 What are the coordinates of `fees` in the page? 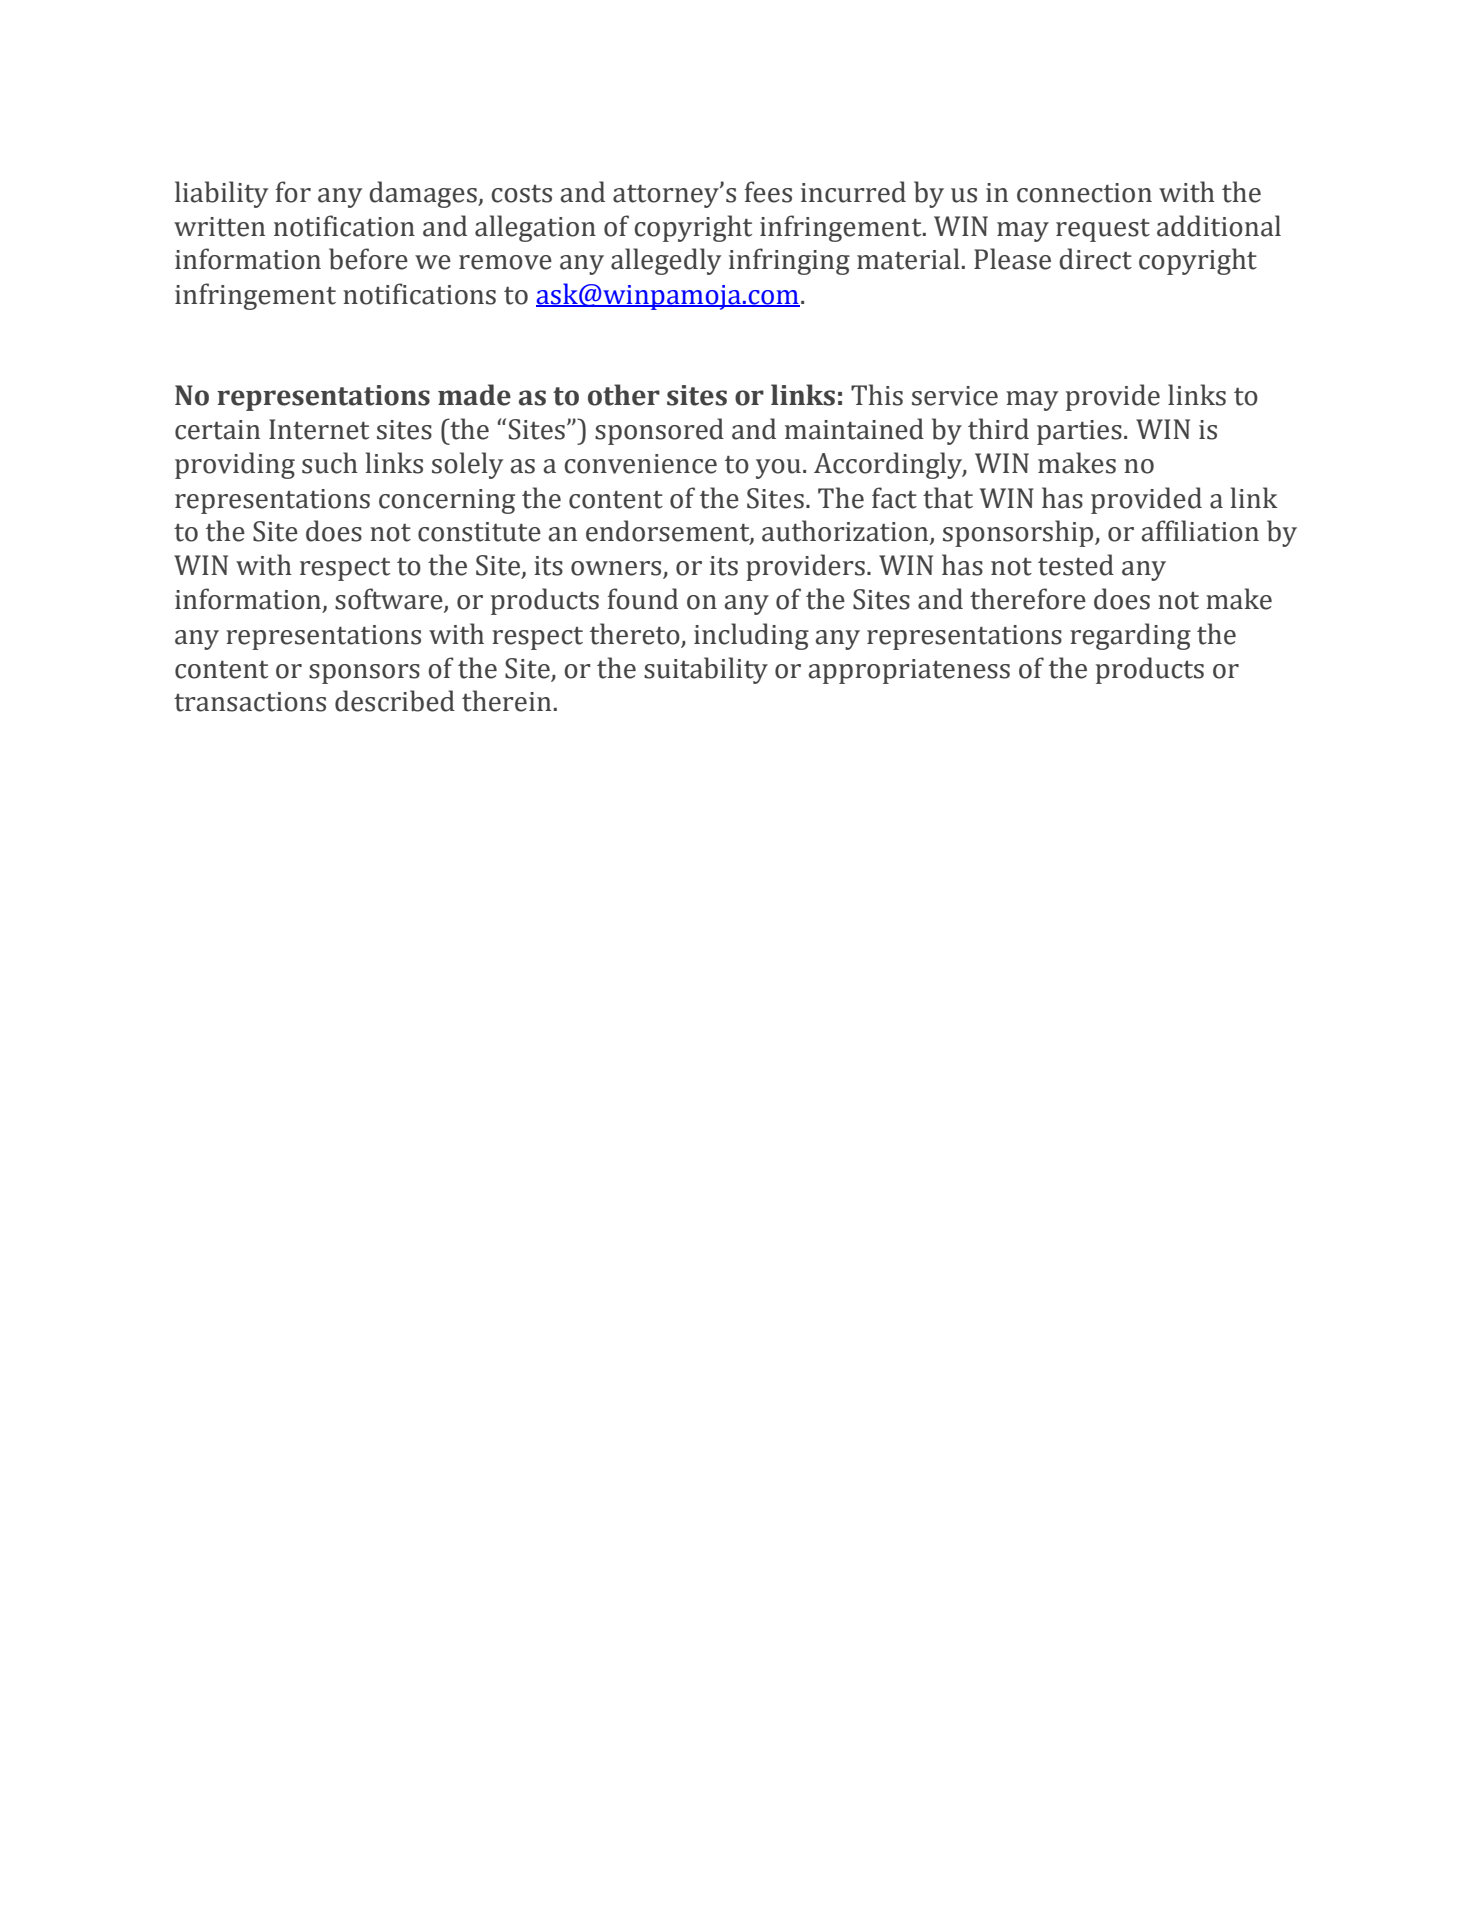 It's located at (768, 192).
